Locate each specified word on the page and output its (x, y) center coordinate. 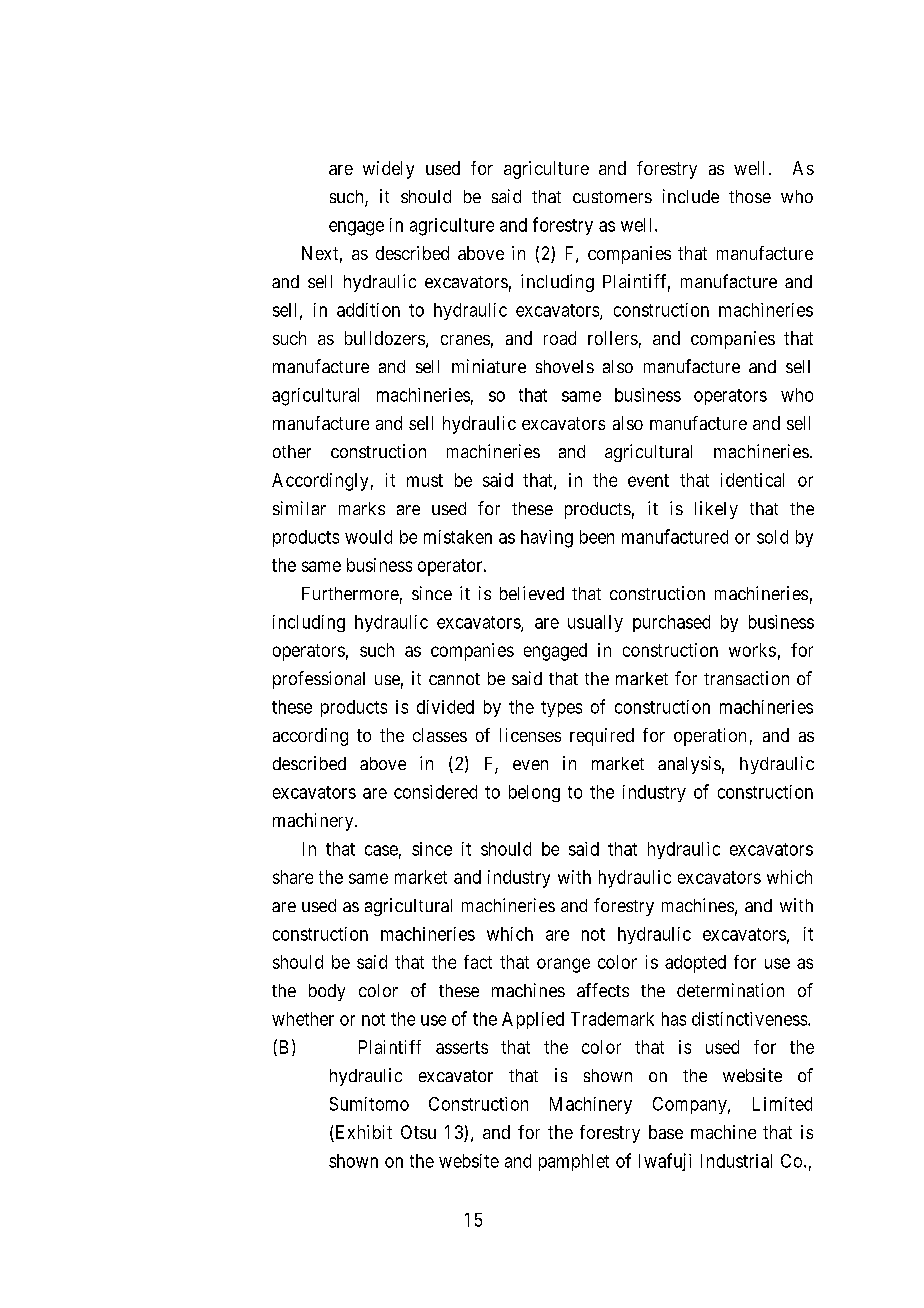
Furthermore (350, 593)
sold (772, 537)
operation (710, 737)
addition (368, 310)
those (750, 196)
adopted (695, 964)
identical (752, 480)
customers (612, 197)
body (327, 992)
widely (388, 170)
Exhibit (362, 1133)
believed (532, 593)
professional (319, 680)
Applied (533, 1020)
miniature (489, 366)
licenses (530, 735)
